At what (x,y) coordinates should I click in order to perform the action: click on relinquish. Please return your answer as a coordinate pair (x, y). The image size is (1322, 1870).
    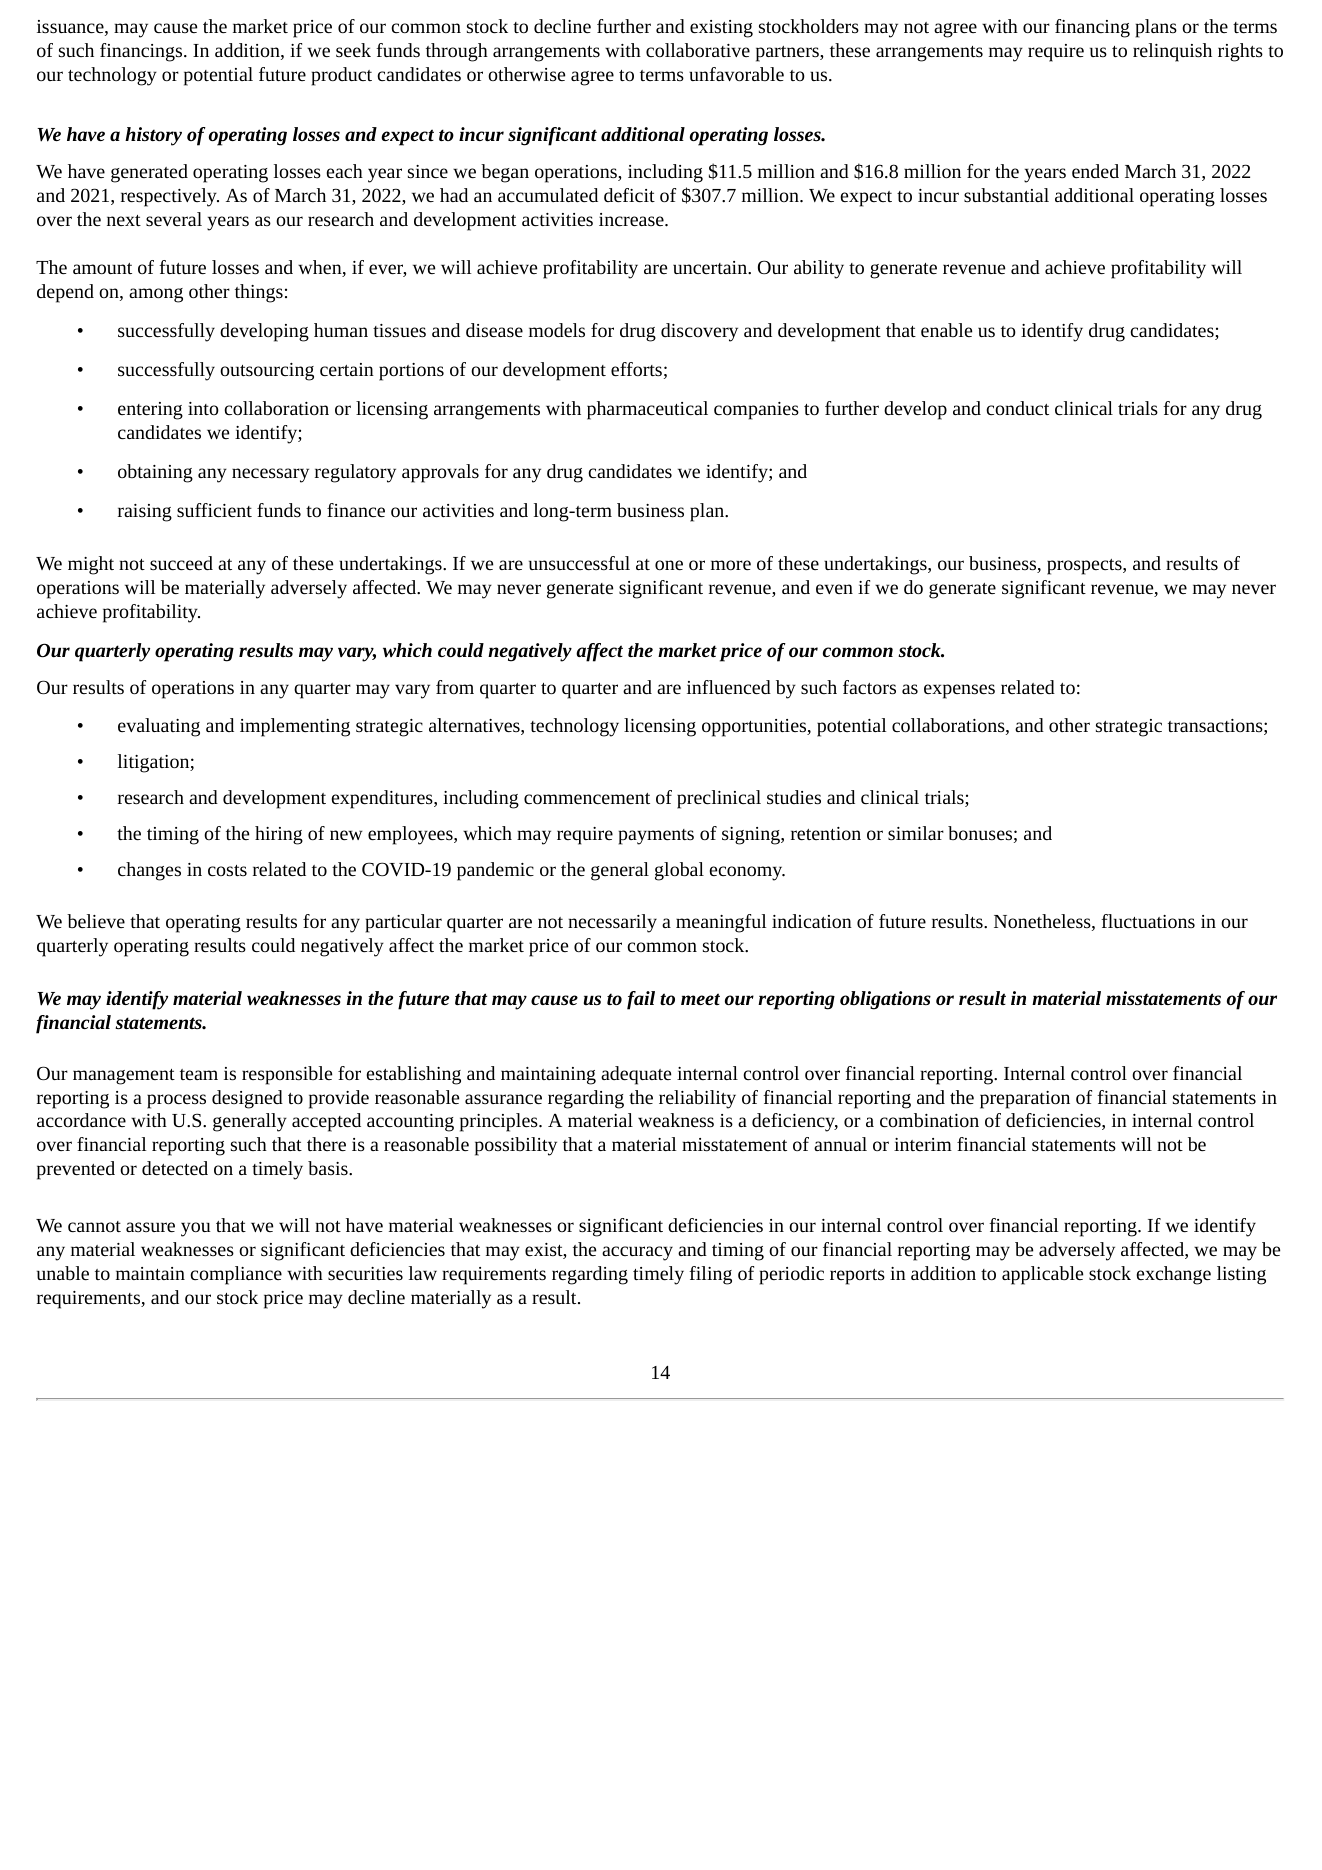
    Looking at the image, I should click on (1172, 52).
